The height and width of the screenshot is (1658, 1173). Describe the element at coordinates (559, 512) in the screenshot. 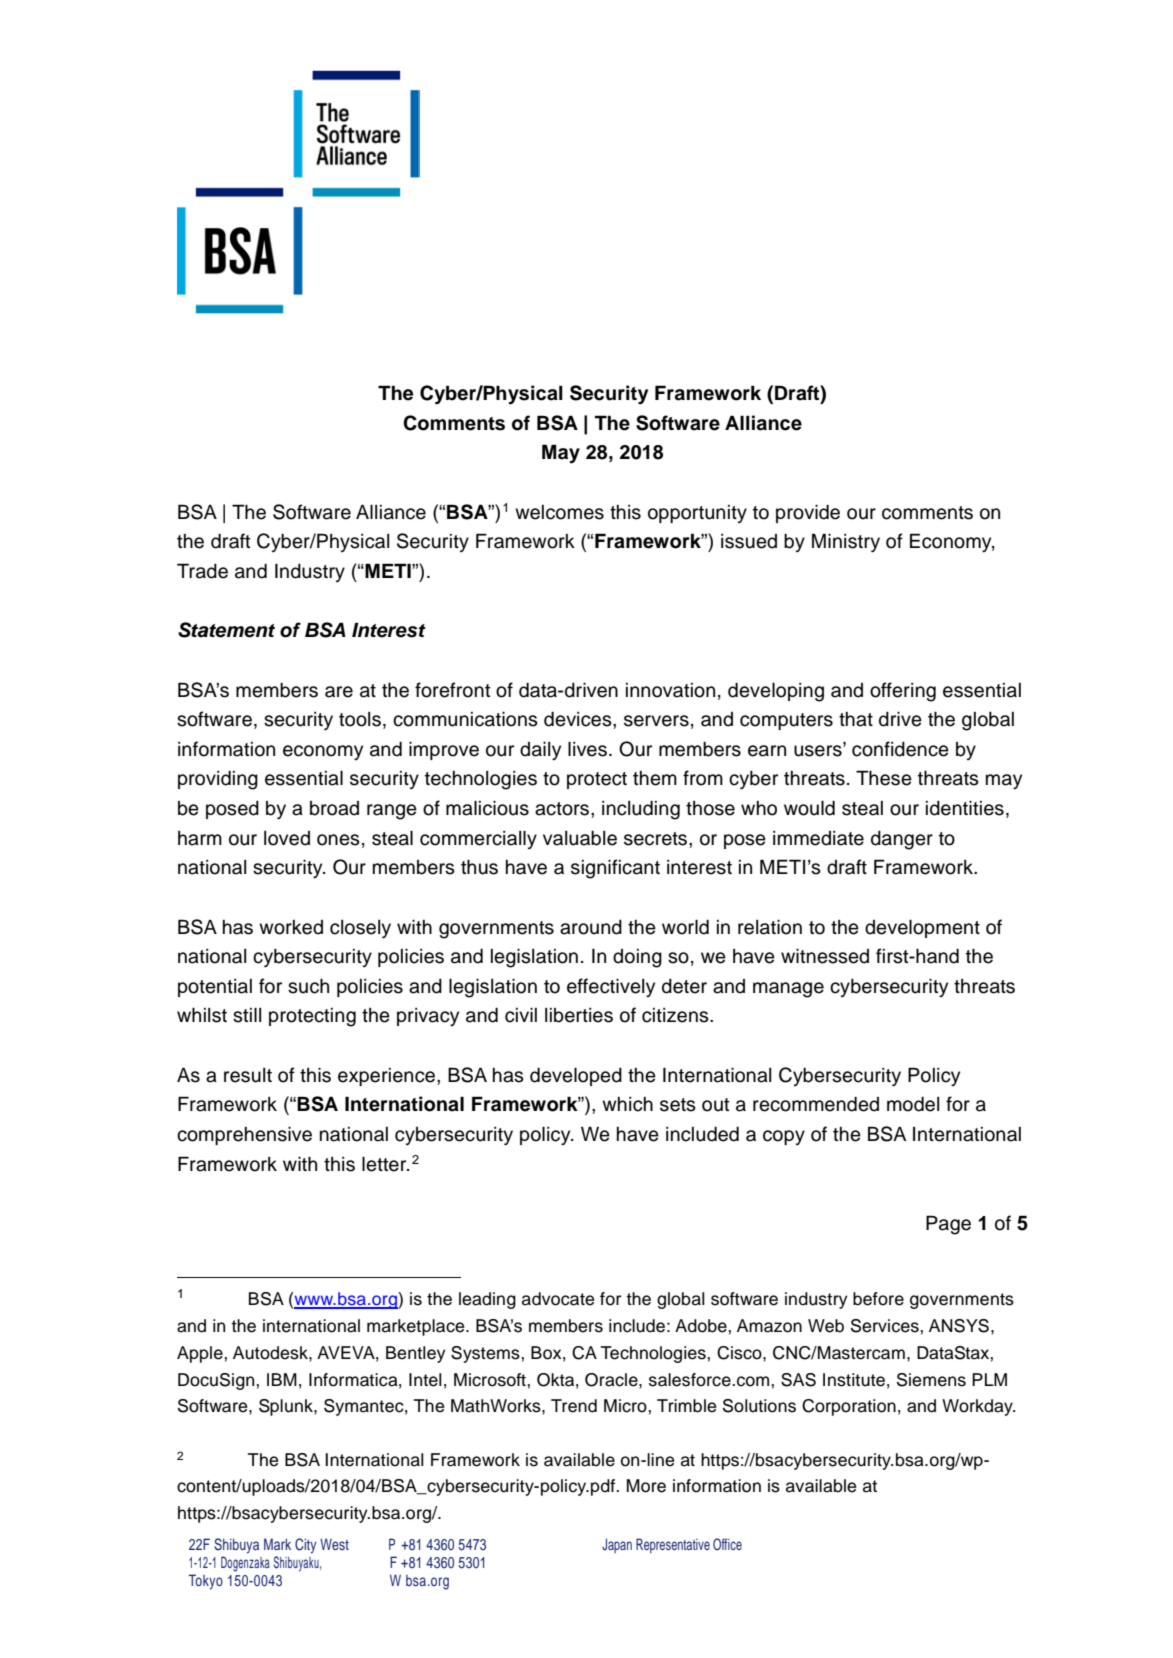

I see `welcomes` at that location.
